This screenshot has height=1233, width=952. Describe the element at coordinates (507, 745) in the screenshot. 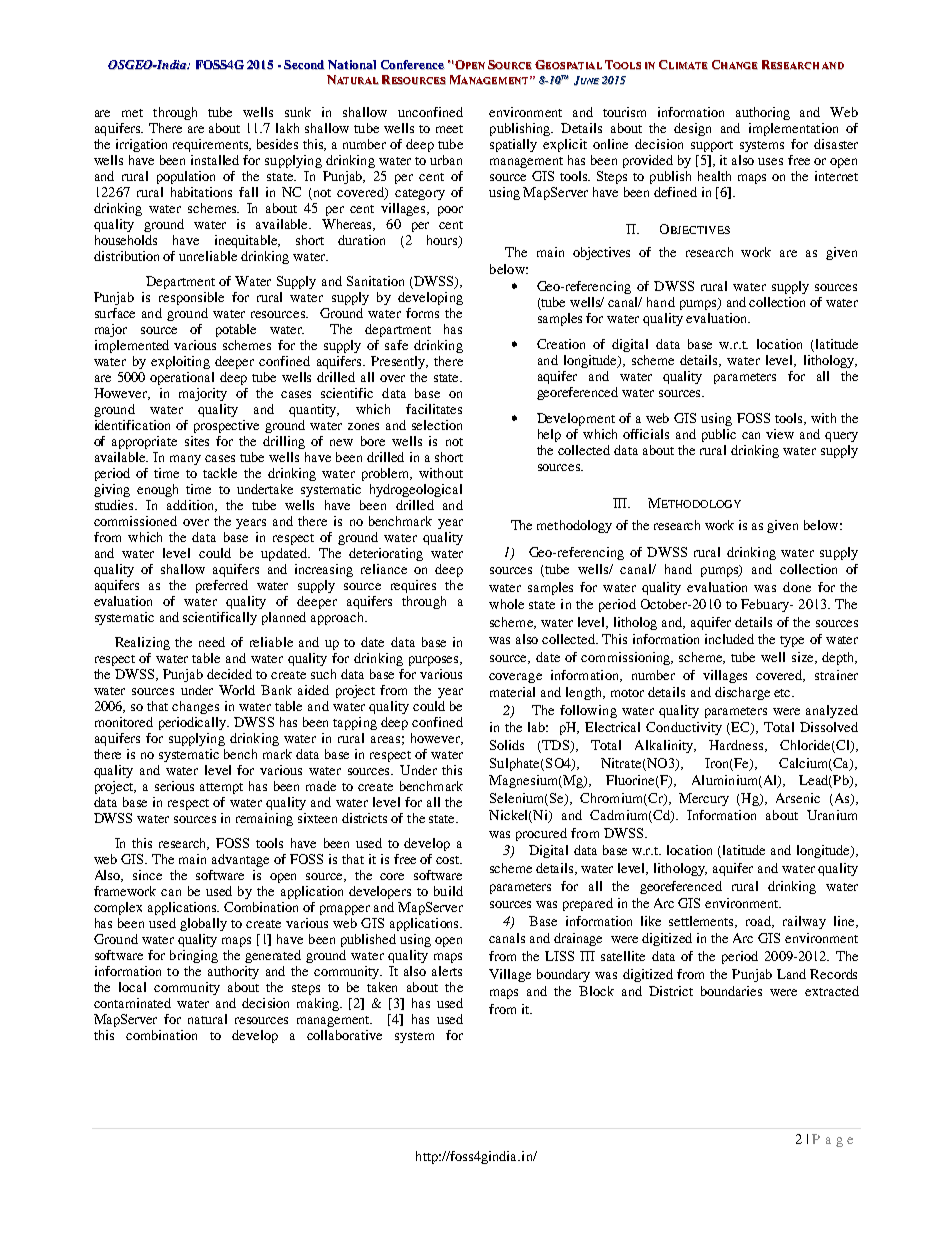

I see `Solids` at that location.
